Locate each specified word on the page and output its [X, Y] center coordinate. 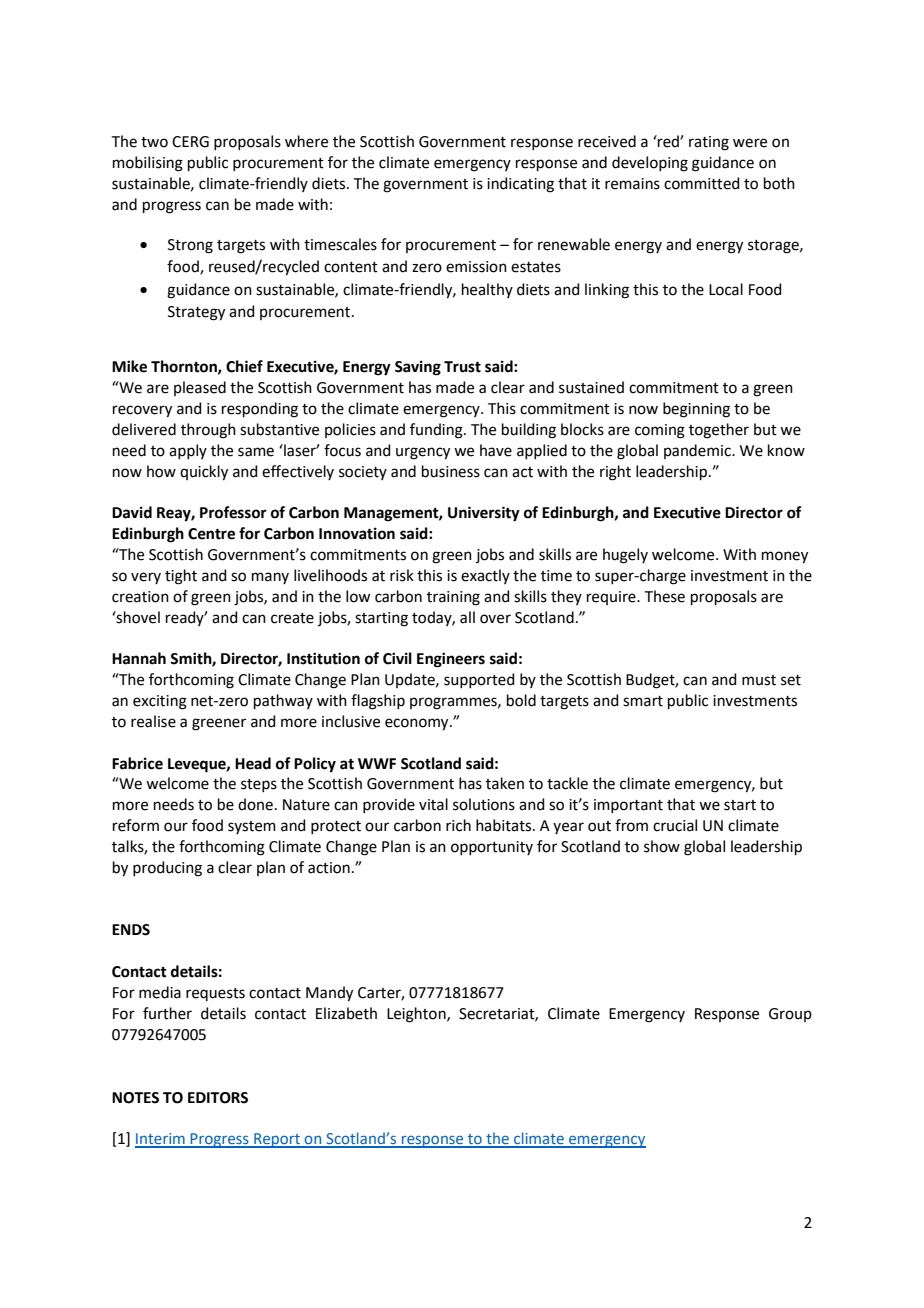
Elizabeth [346, 1013]
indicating [520, 185]
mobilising [148, 164]
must [759, 680]
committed [702, 183]
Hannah [139, 658]
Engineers [451, 660]
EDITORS [218, 1098]
